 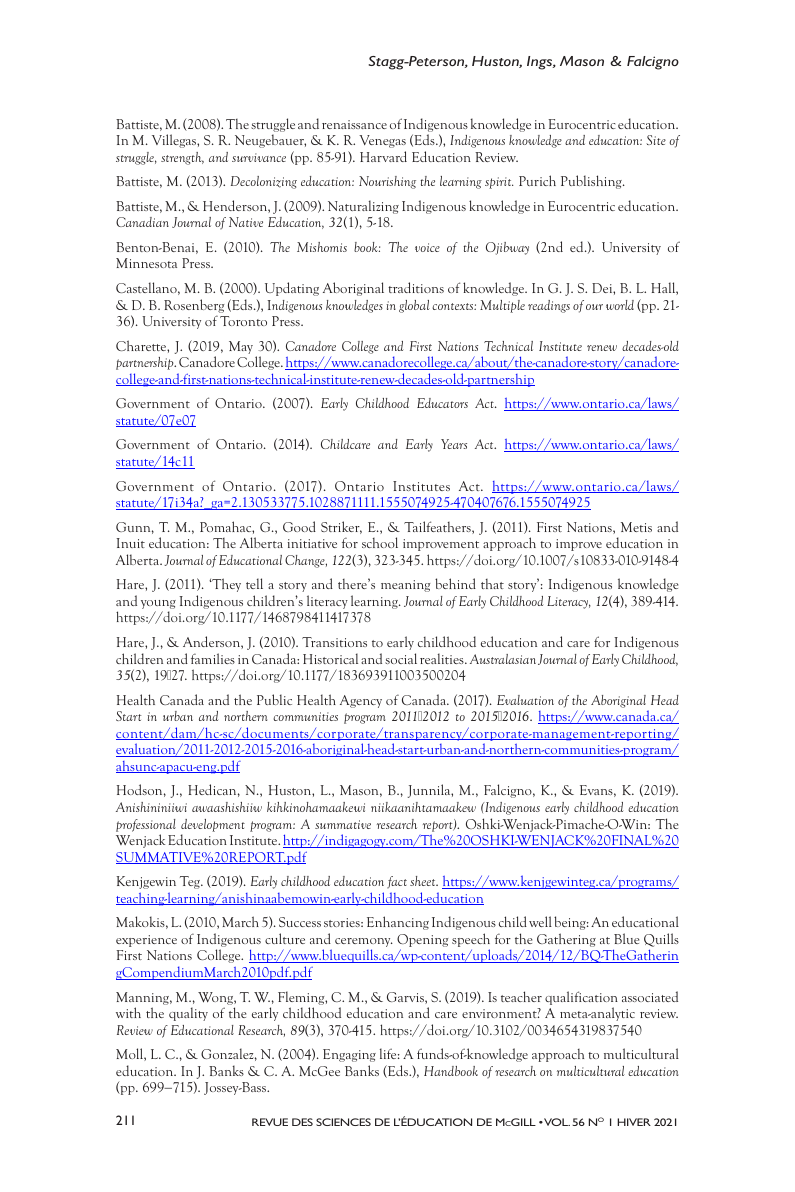 What do you see at coordinates (130, 543) in the image?
I see `Inuit` at bounding box center [130, 543].
